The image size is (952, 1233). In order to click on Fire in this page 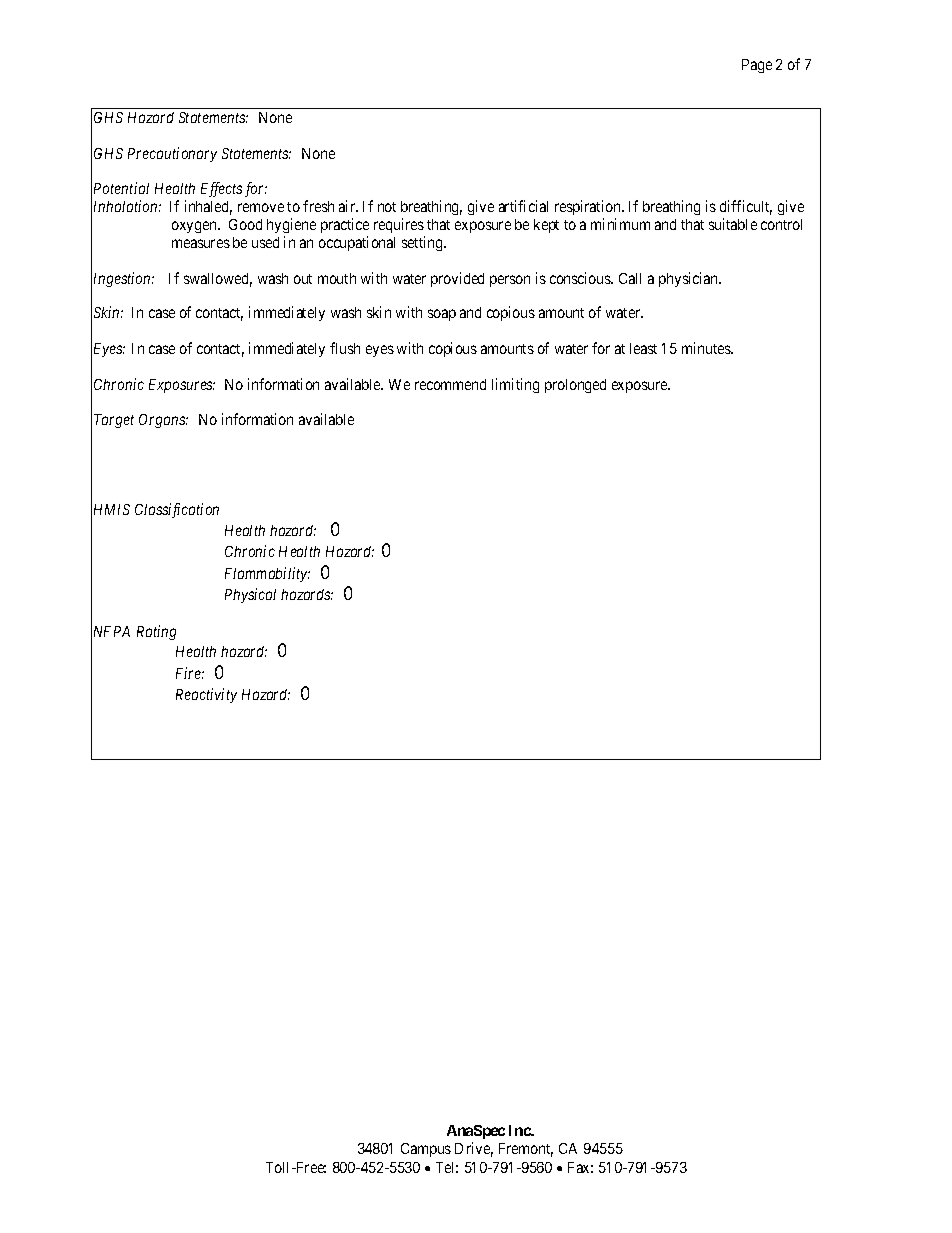, I will do `click(190, 673)`.
